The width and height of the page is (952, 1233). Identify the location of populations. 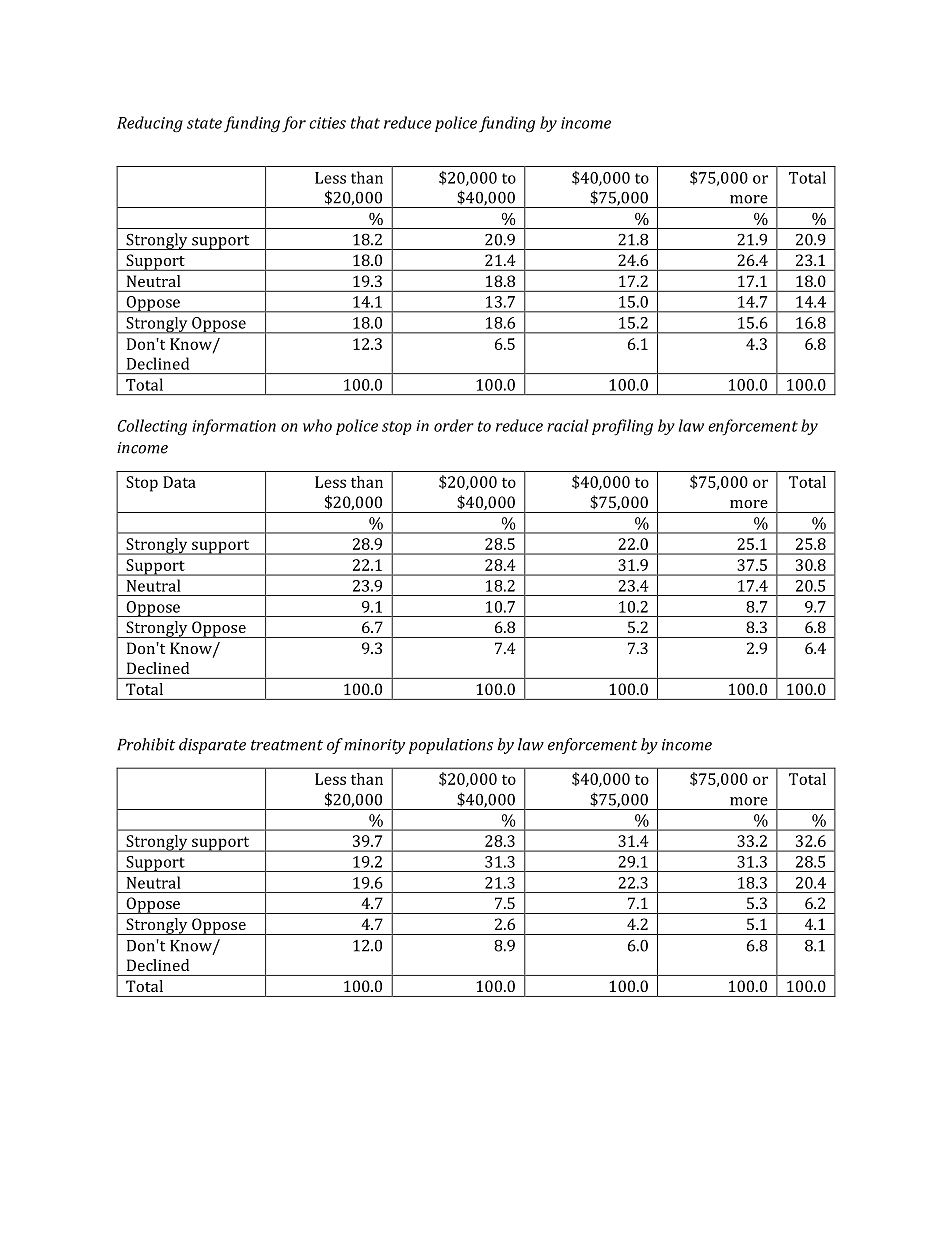
(451, 746).
